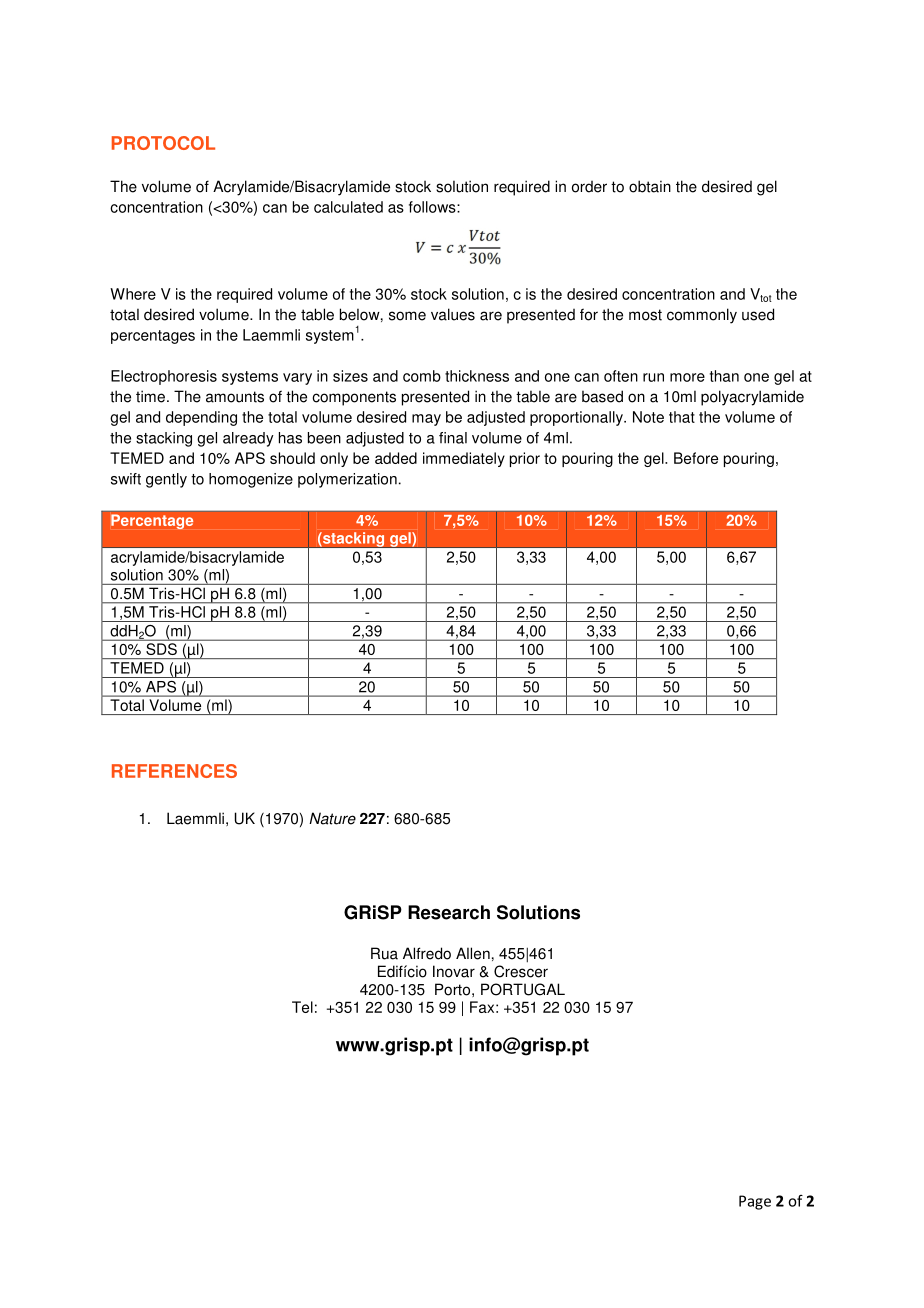 The width and height of the page is (924, 1308). Describe the element at coordinates (696, 458) in the page. I see `Before` at that location.
